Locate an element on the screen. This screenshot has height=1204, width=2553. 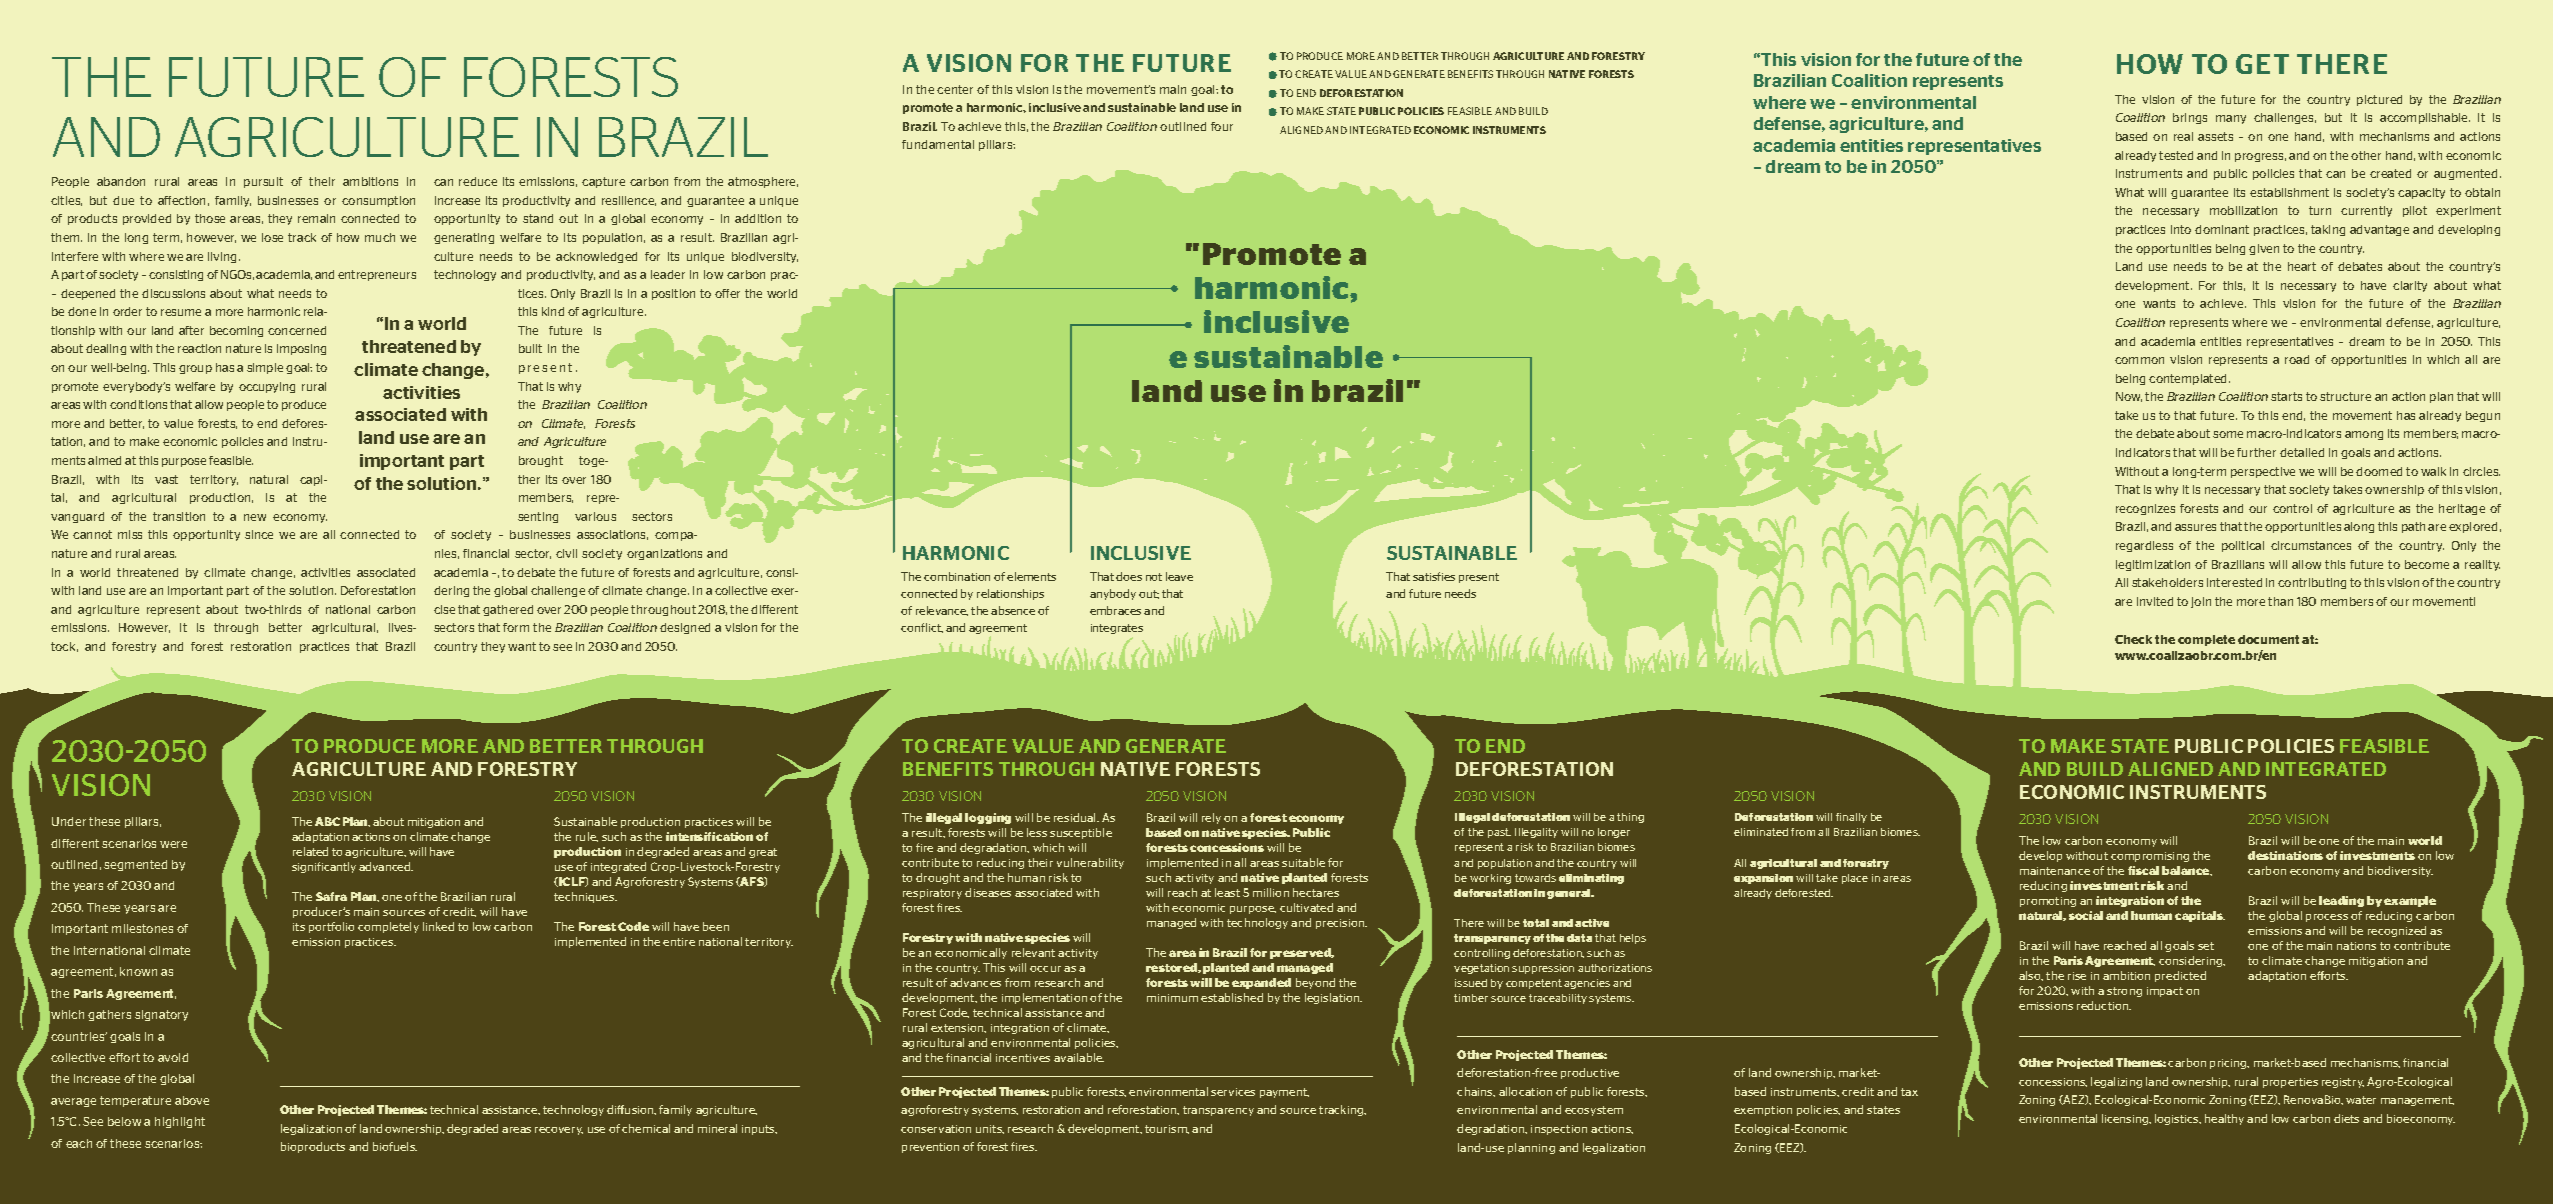
biofuels is located at coordinates (395, 1146).
